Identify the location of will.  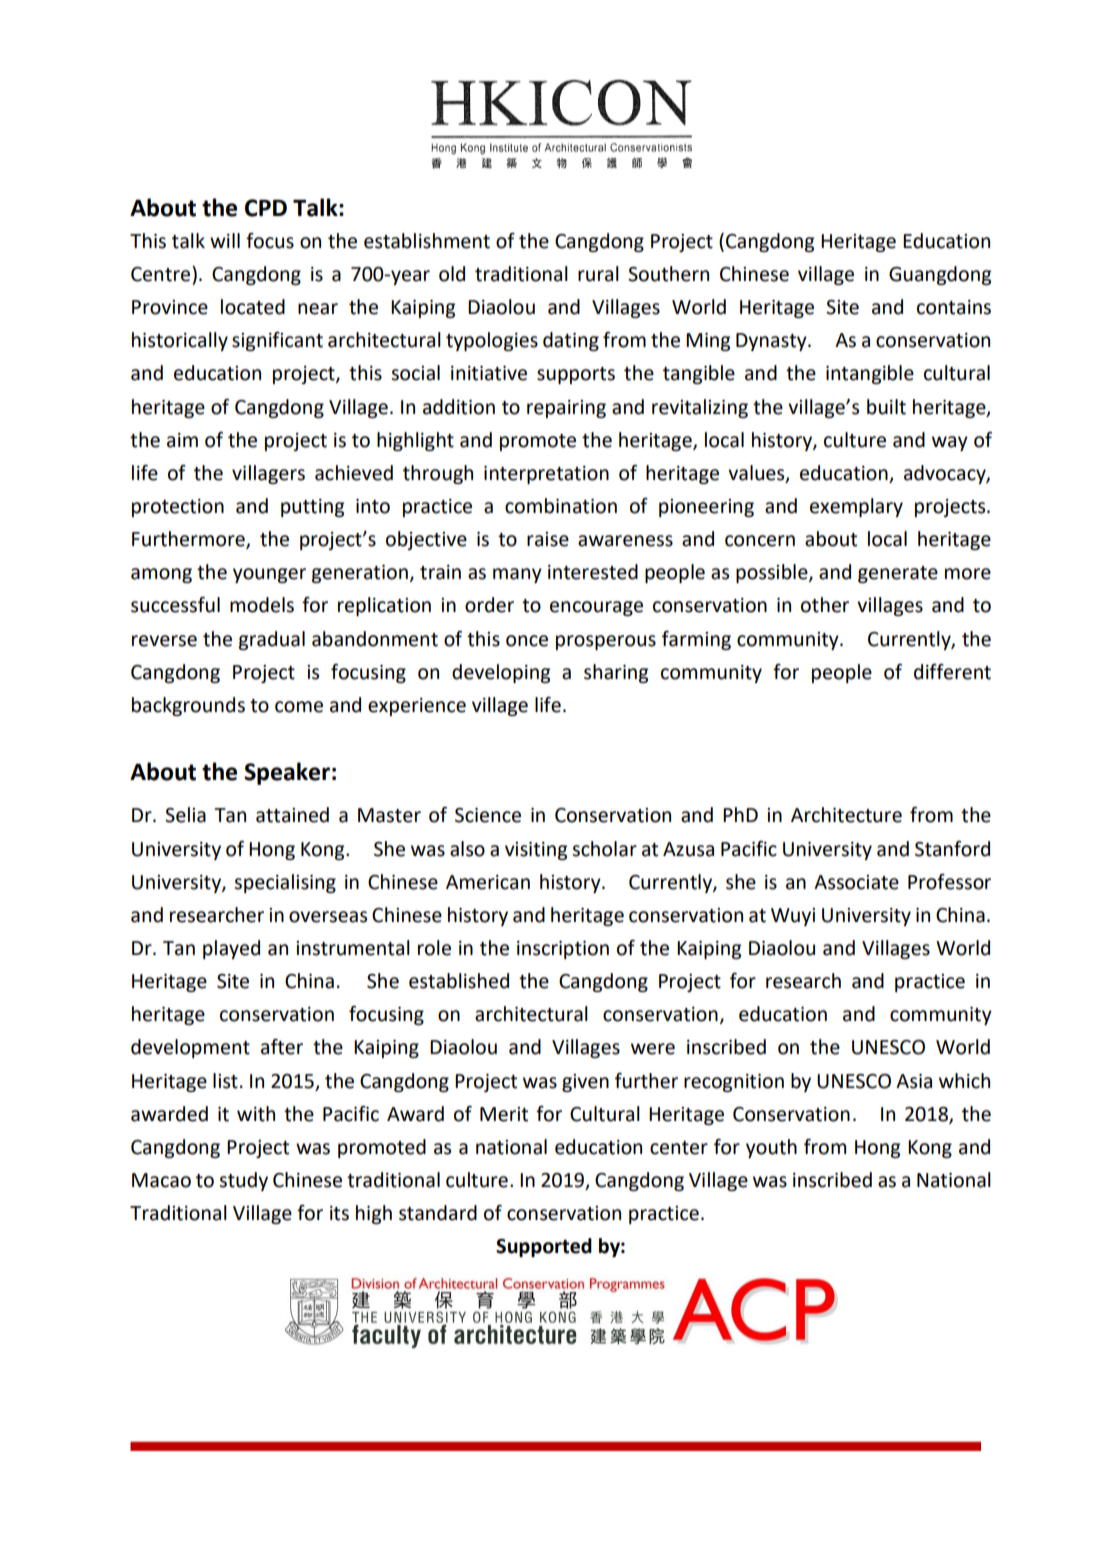
(225, 240).
